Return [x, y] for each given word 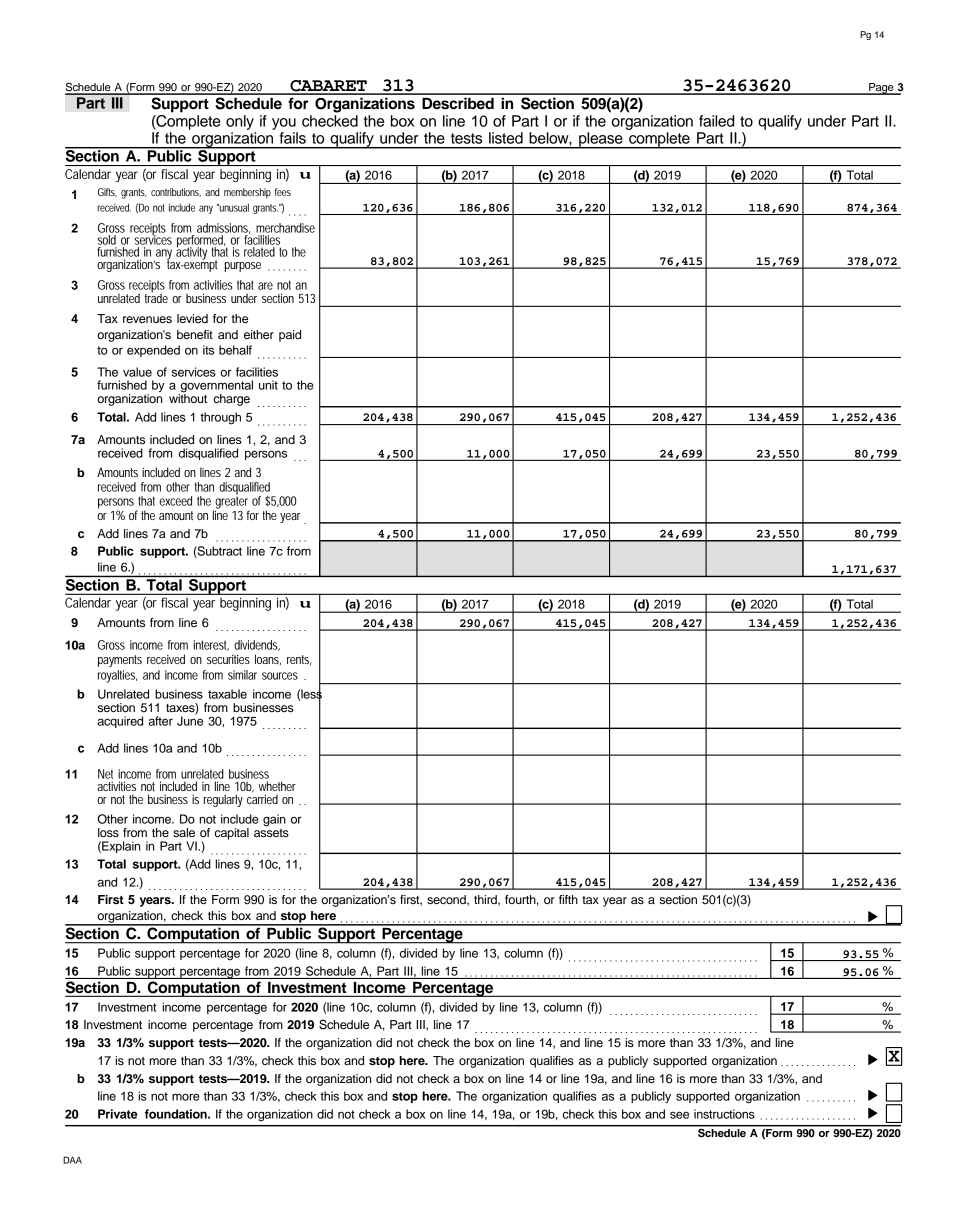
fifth [568, 899]
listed [506, 138]
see [679, 1115]
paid [290, 336]
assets [271, 831]
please [601, 140]
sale [184, 832]
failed [716, 121]
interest [211, 645]
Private [118, 1114]
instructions [724, 1114]
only [240, 122]
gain [274, 820]
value [137, 372]
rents [299, 660]
